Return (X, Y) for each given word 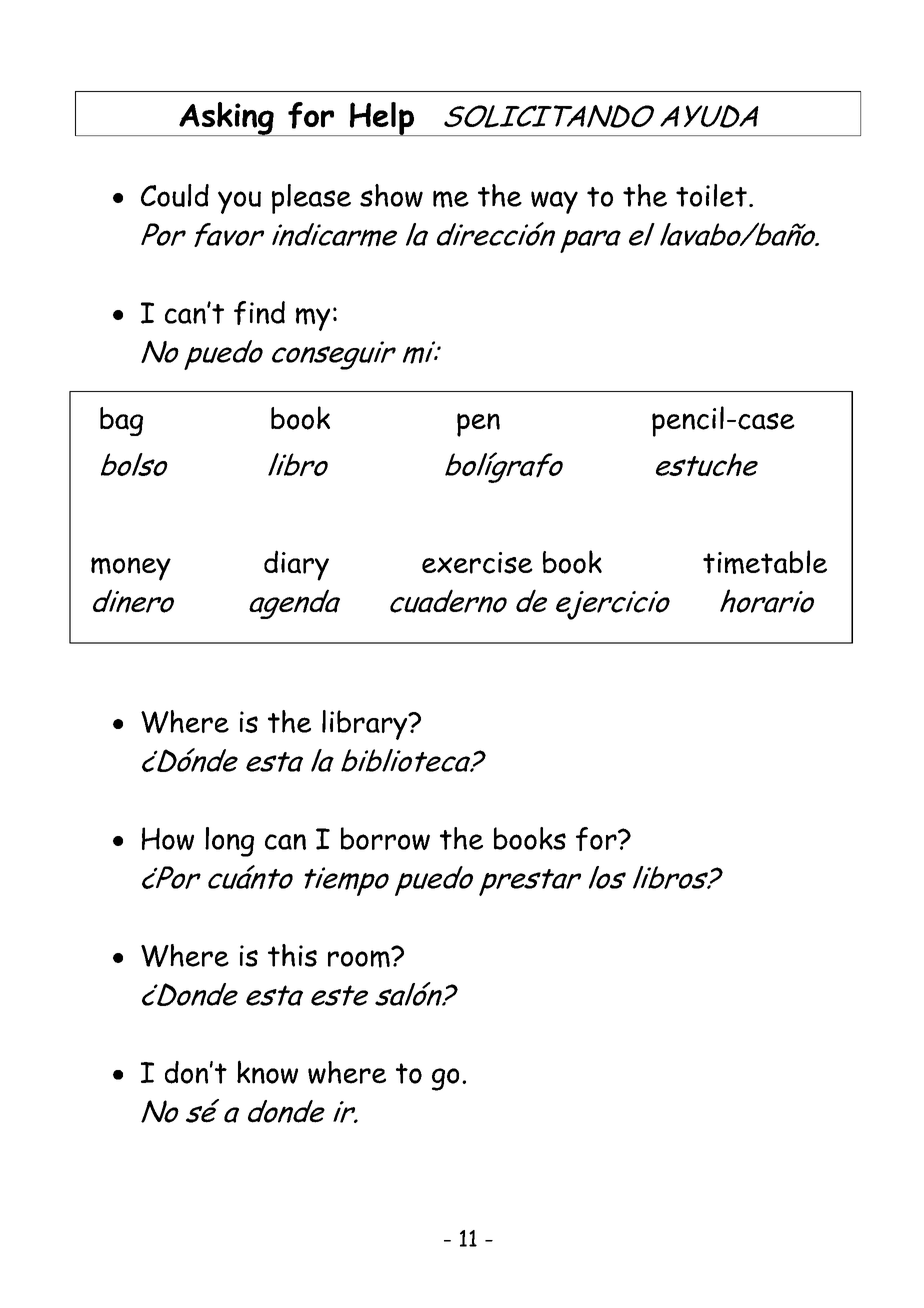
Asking (226, 119)
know (267, 1072)
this (292, 955)
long (229, 842)
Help (381, 119)
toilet (711, 195)
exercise (477, 563)
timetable (765, 562)
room (360, 958)
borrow (385, 838)
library (366, 725)
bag (121, 421)
